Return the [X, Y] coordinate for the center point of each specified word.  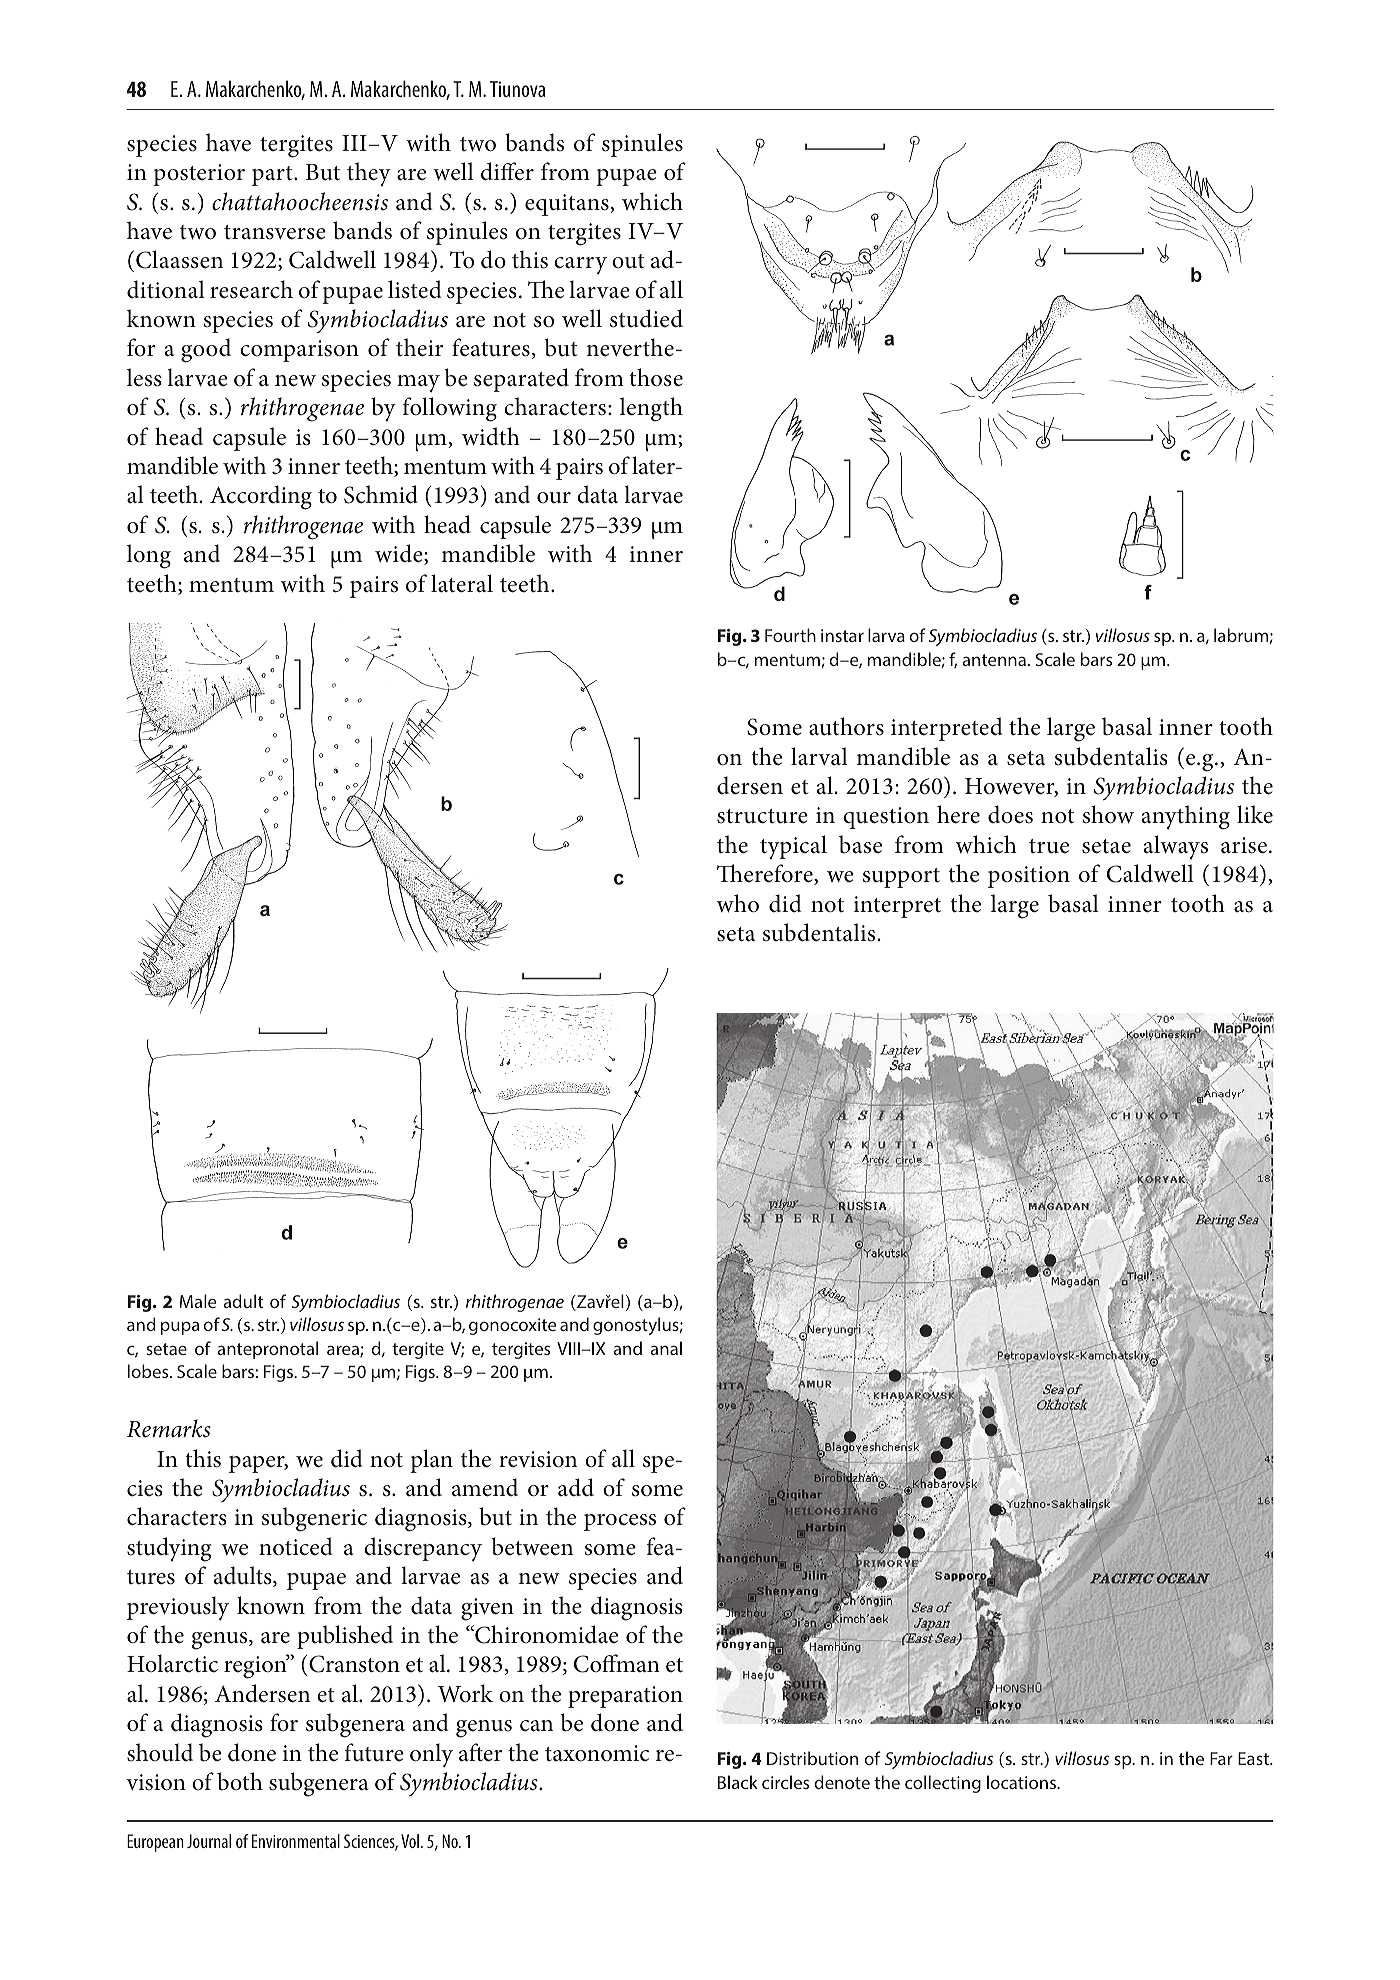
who [738, 903]
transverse [275, 232]
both [240, 1781]
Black [738, 1782]
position [1029, 877]
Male [198, 1301]
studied [646, 318]
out [628, 261]
